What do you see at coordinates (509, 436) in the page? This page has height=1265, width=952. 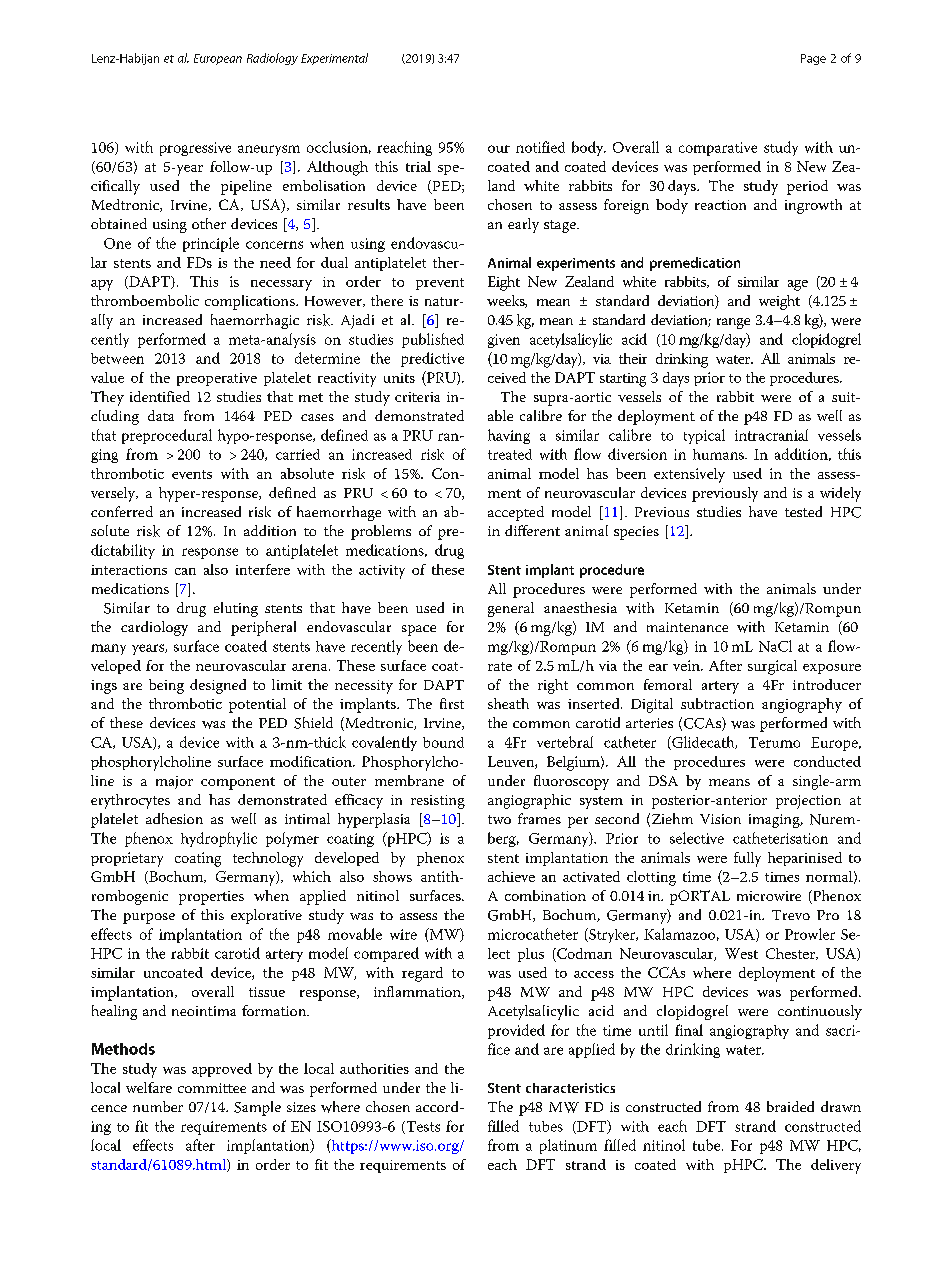 I see `having` at bounding box center [509, 436].
